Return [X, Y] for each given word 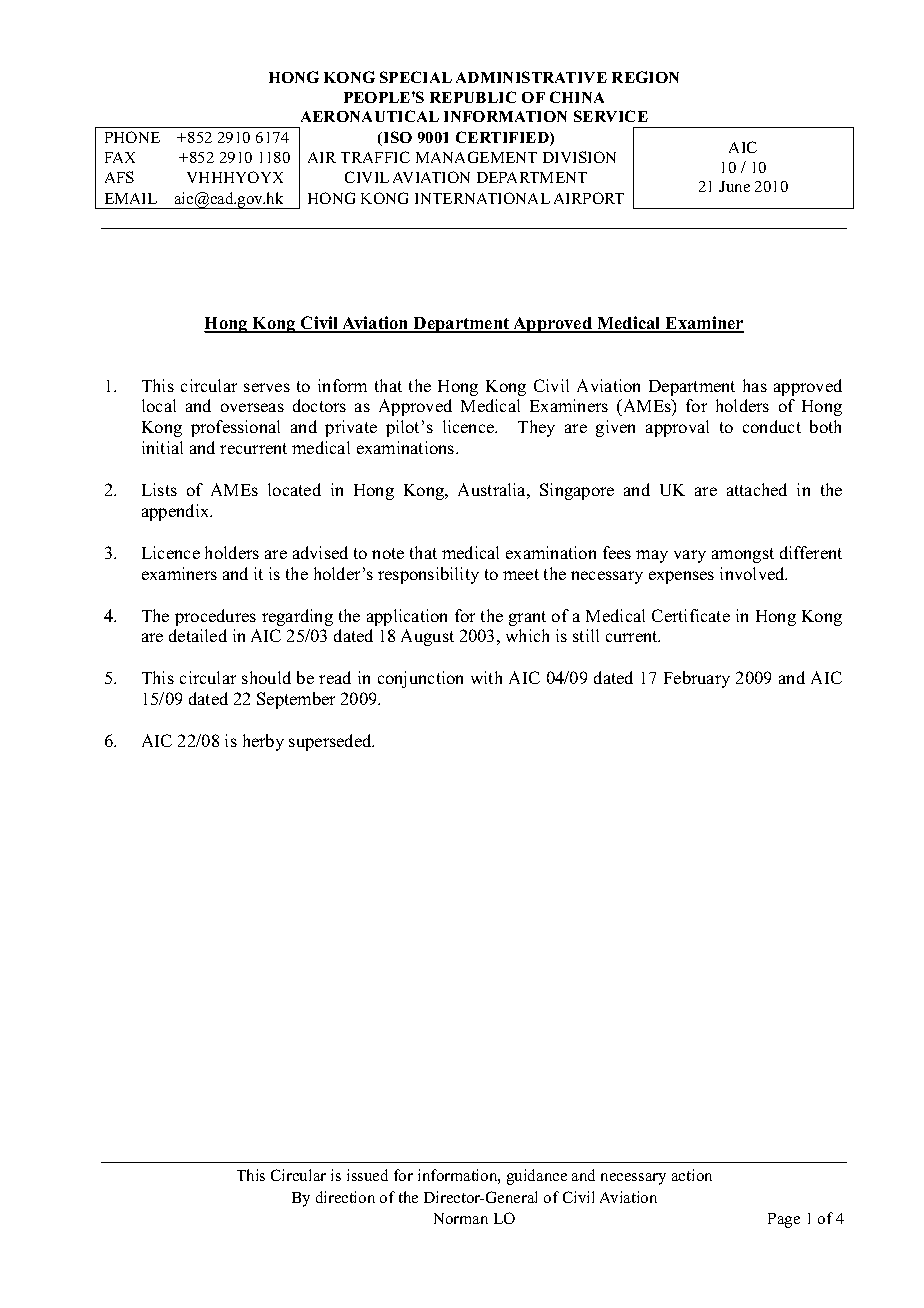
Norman [461, 1218]
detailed [198, 635]
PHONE [132, 137]
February [697, 679]
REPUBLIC [473, 97]
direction [345, 1197]
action [692, 1175]
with [486, 677]
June [734, 186]
